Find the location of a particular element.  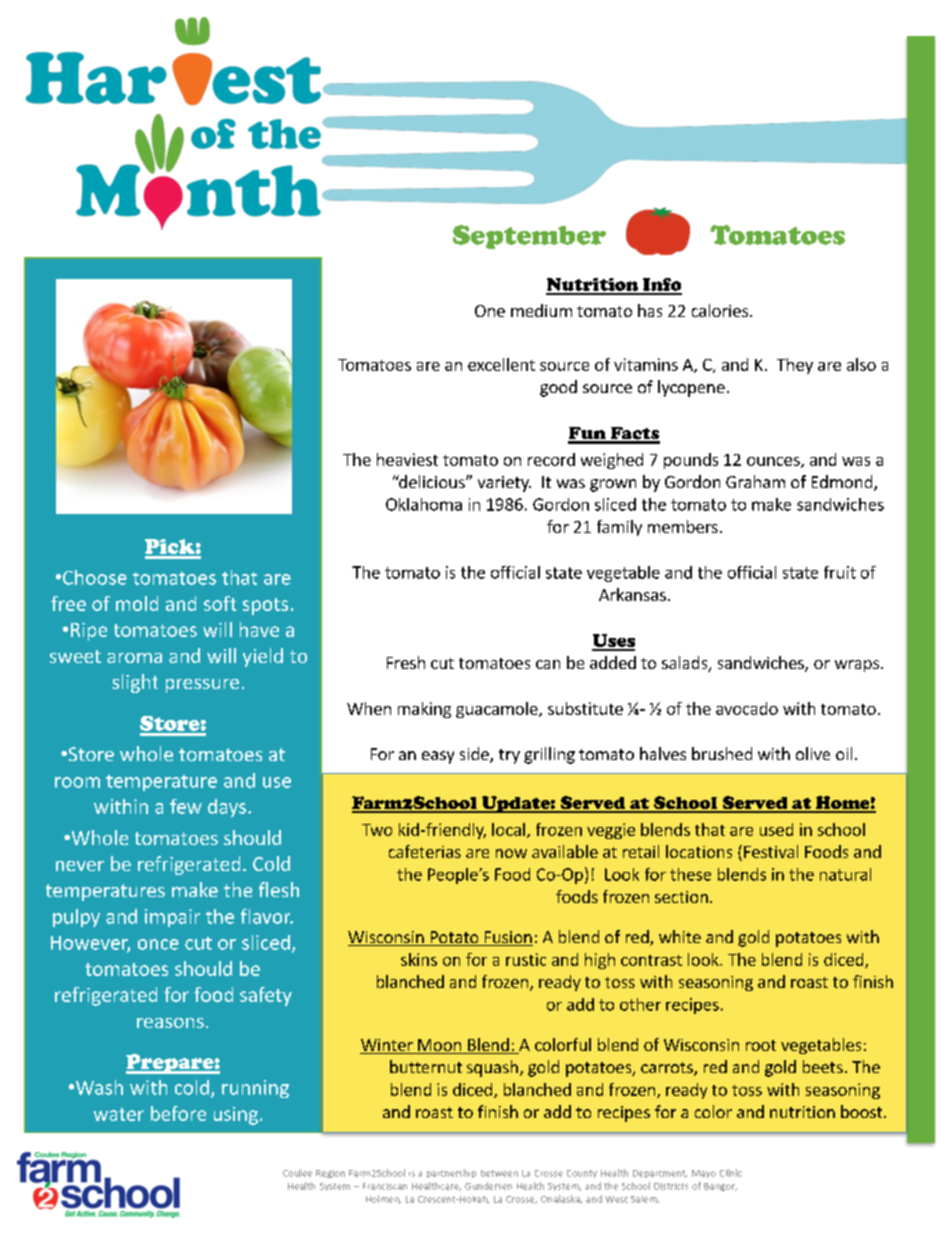

partnership is located at coordinates (451, 1173).
